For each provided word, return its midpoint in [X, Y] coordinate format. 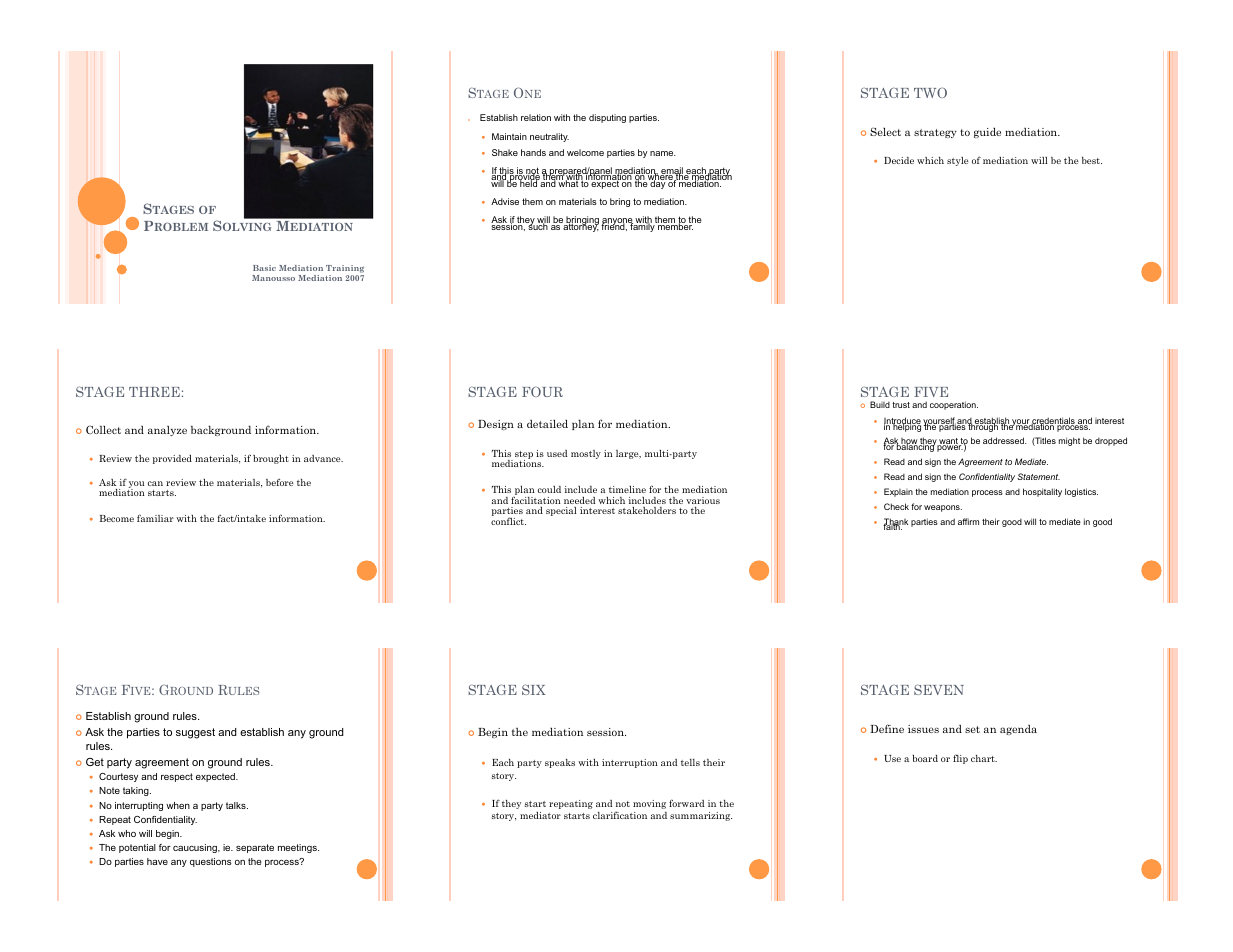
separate [255, 848]
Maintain [509, 136]
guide [987, 132]
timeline [627, 489]
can [155, 483]
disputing [607, 118]
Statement [1038, 476]
